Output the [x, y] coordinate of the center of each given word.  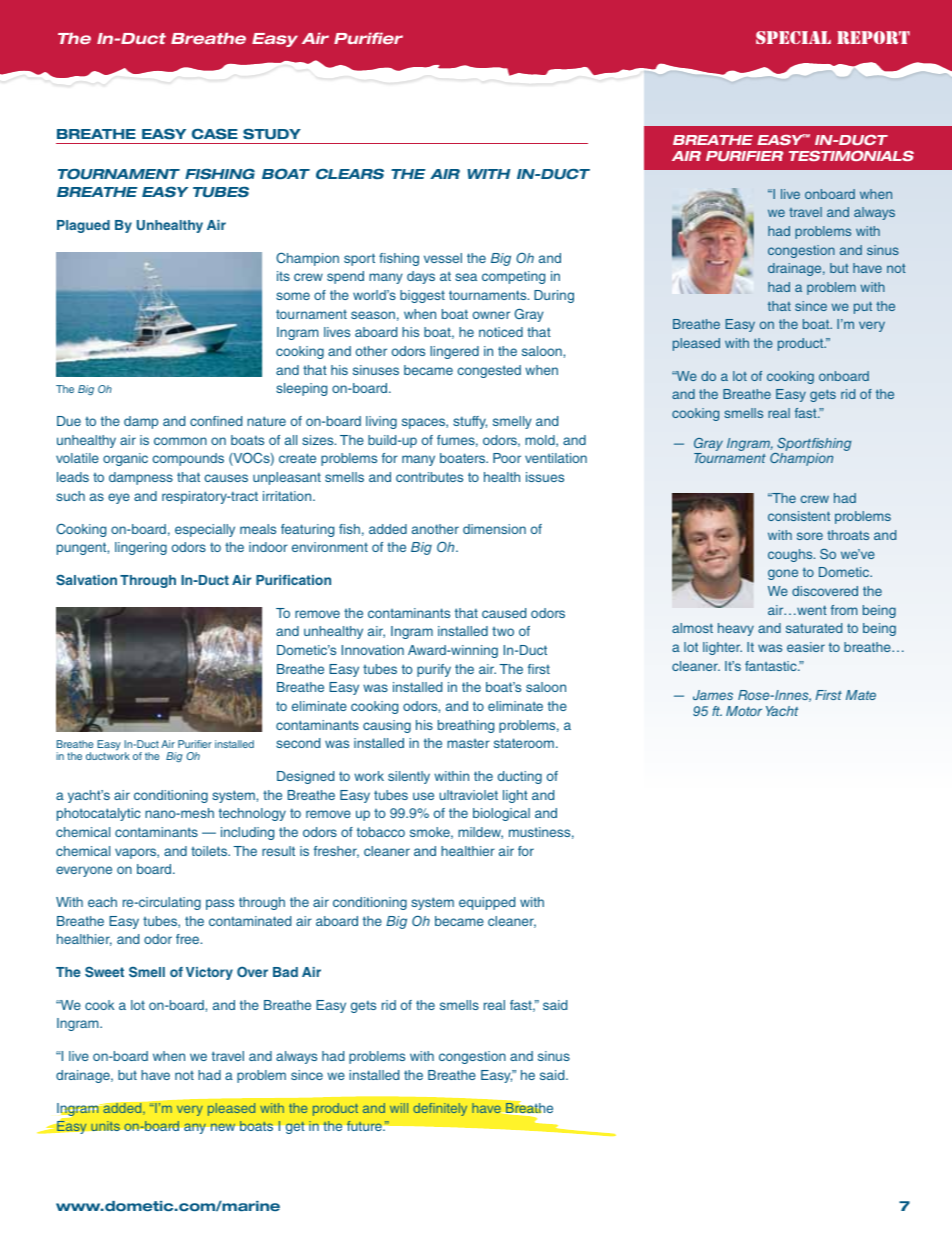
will [399, 1108]
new [223, 1127]
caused [504, 613]
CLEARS [350, 174]
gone [783, 574]
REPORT [873, 37]
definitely [440, 1109]
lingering [141, 548]
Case [215, 134]
